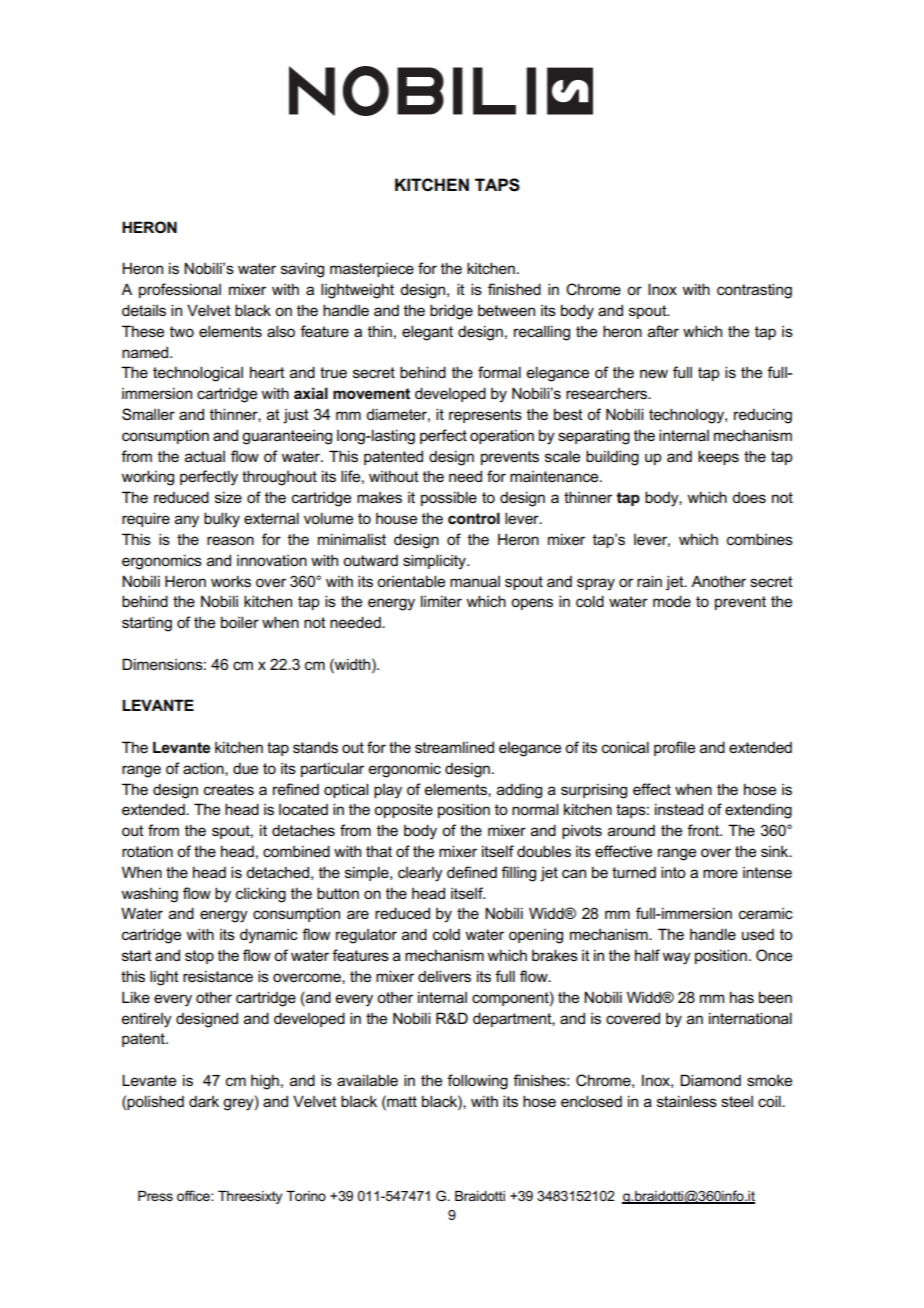  What do you see at coordinates (231, 581) in the screenshot?
I see `works` at bounding box center [231, 581].
